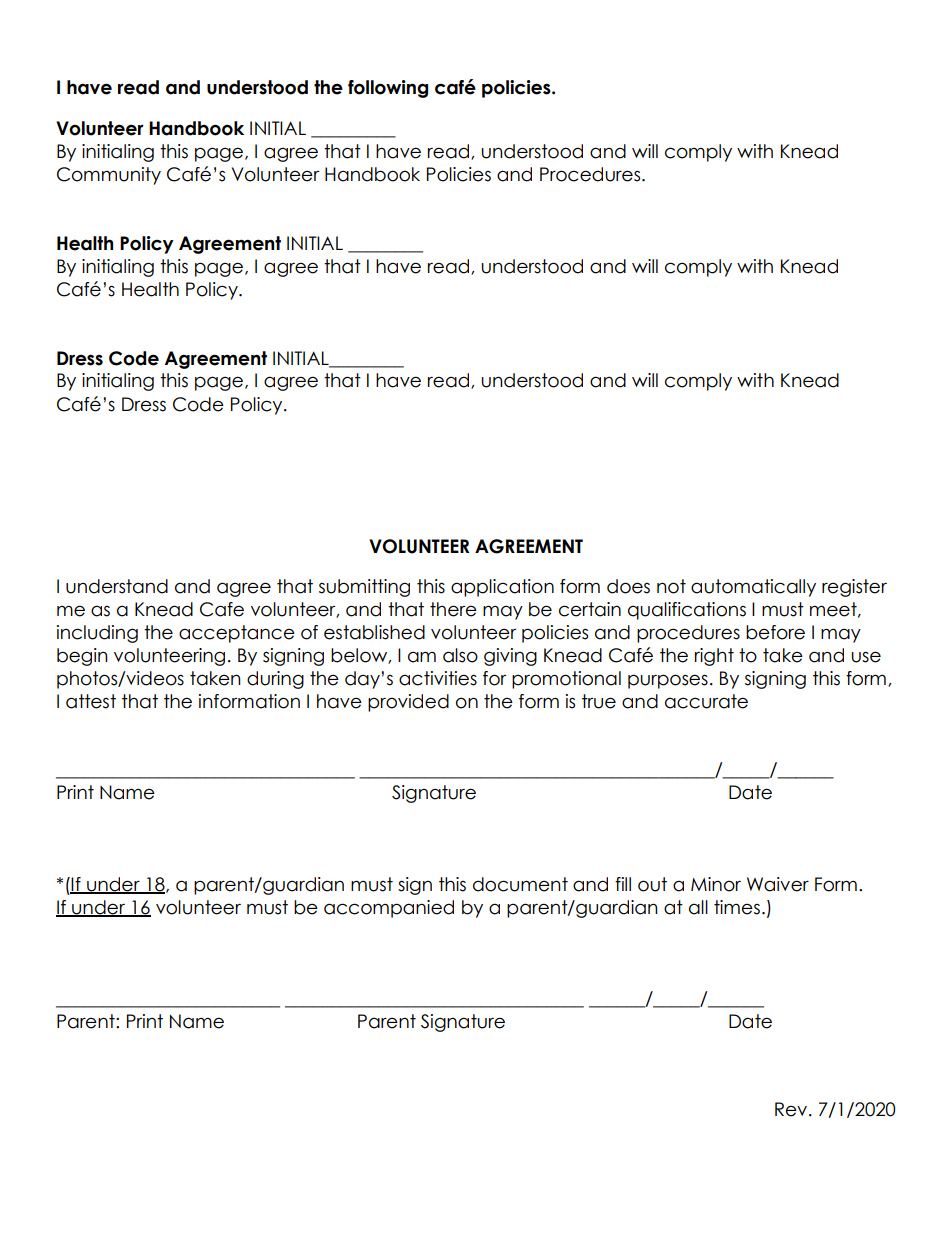  What do you see at coordinates (389, 909) in the screenshot?
I see `accompanied` at bounding box center [389, 909].
